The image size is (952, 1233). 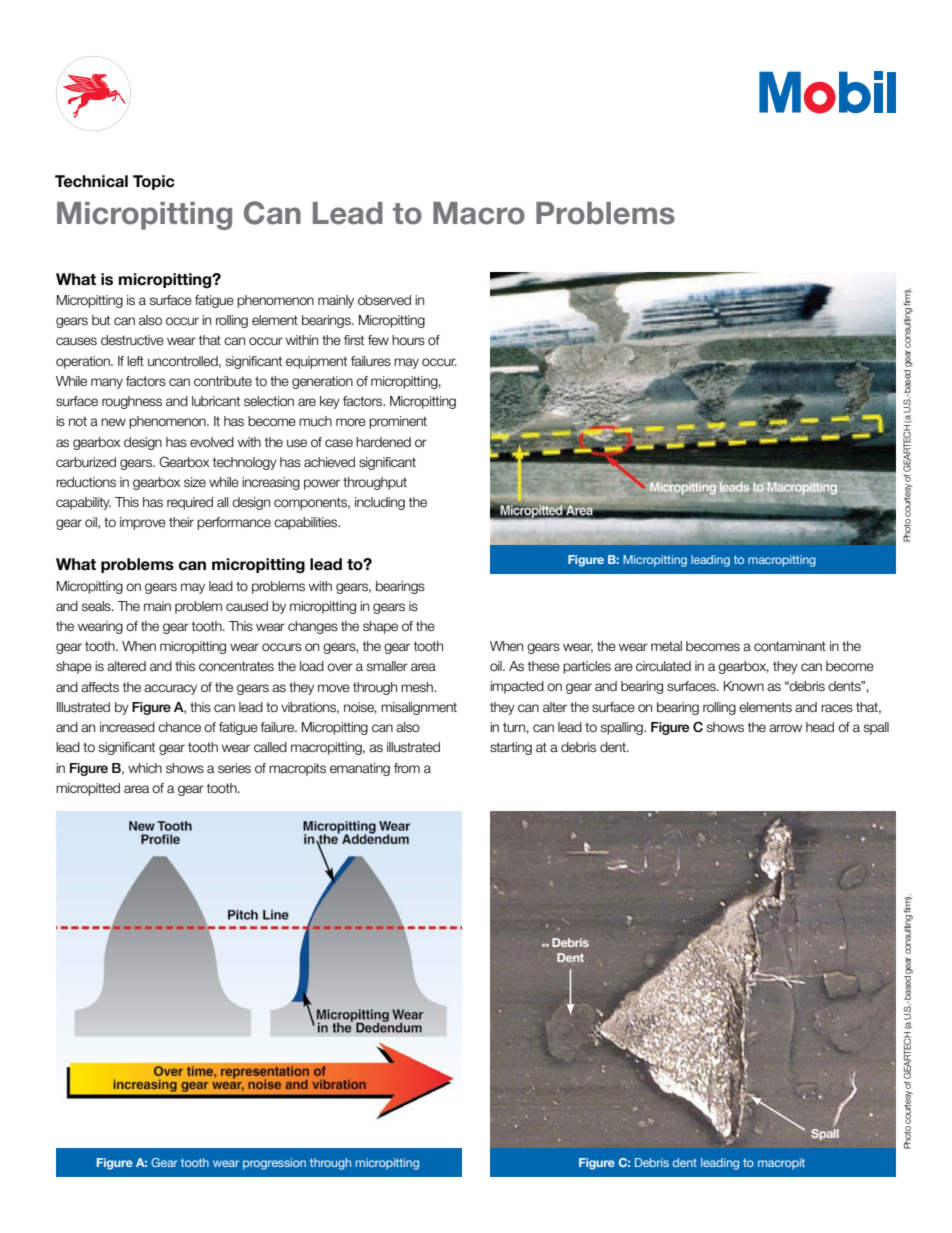 I want to click on progression, so click(x=274, y=1164).
